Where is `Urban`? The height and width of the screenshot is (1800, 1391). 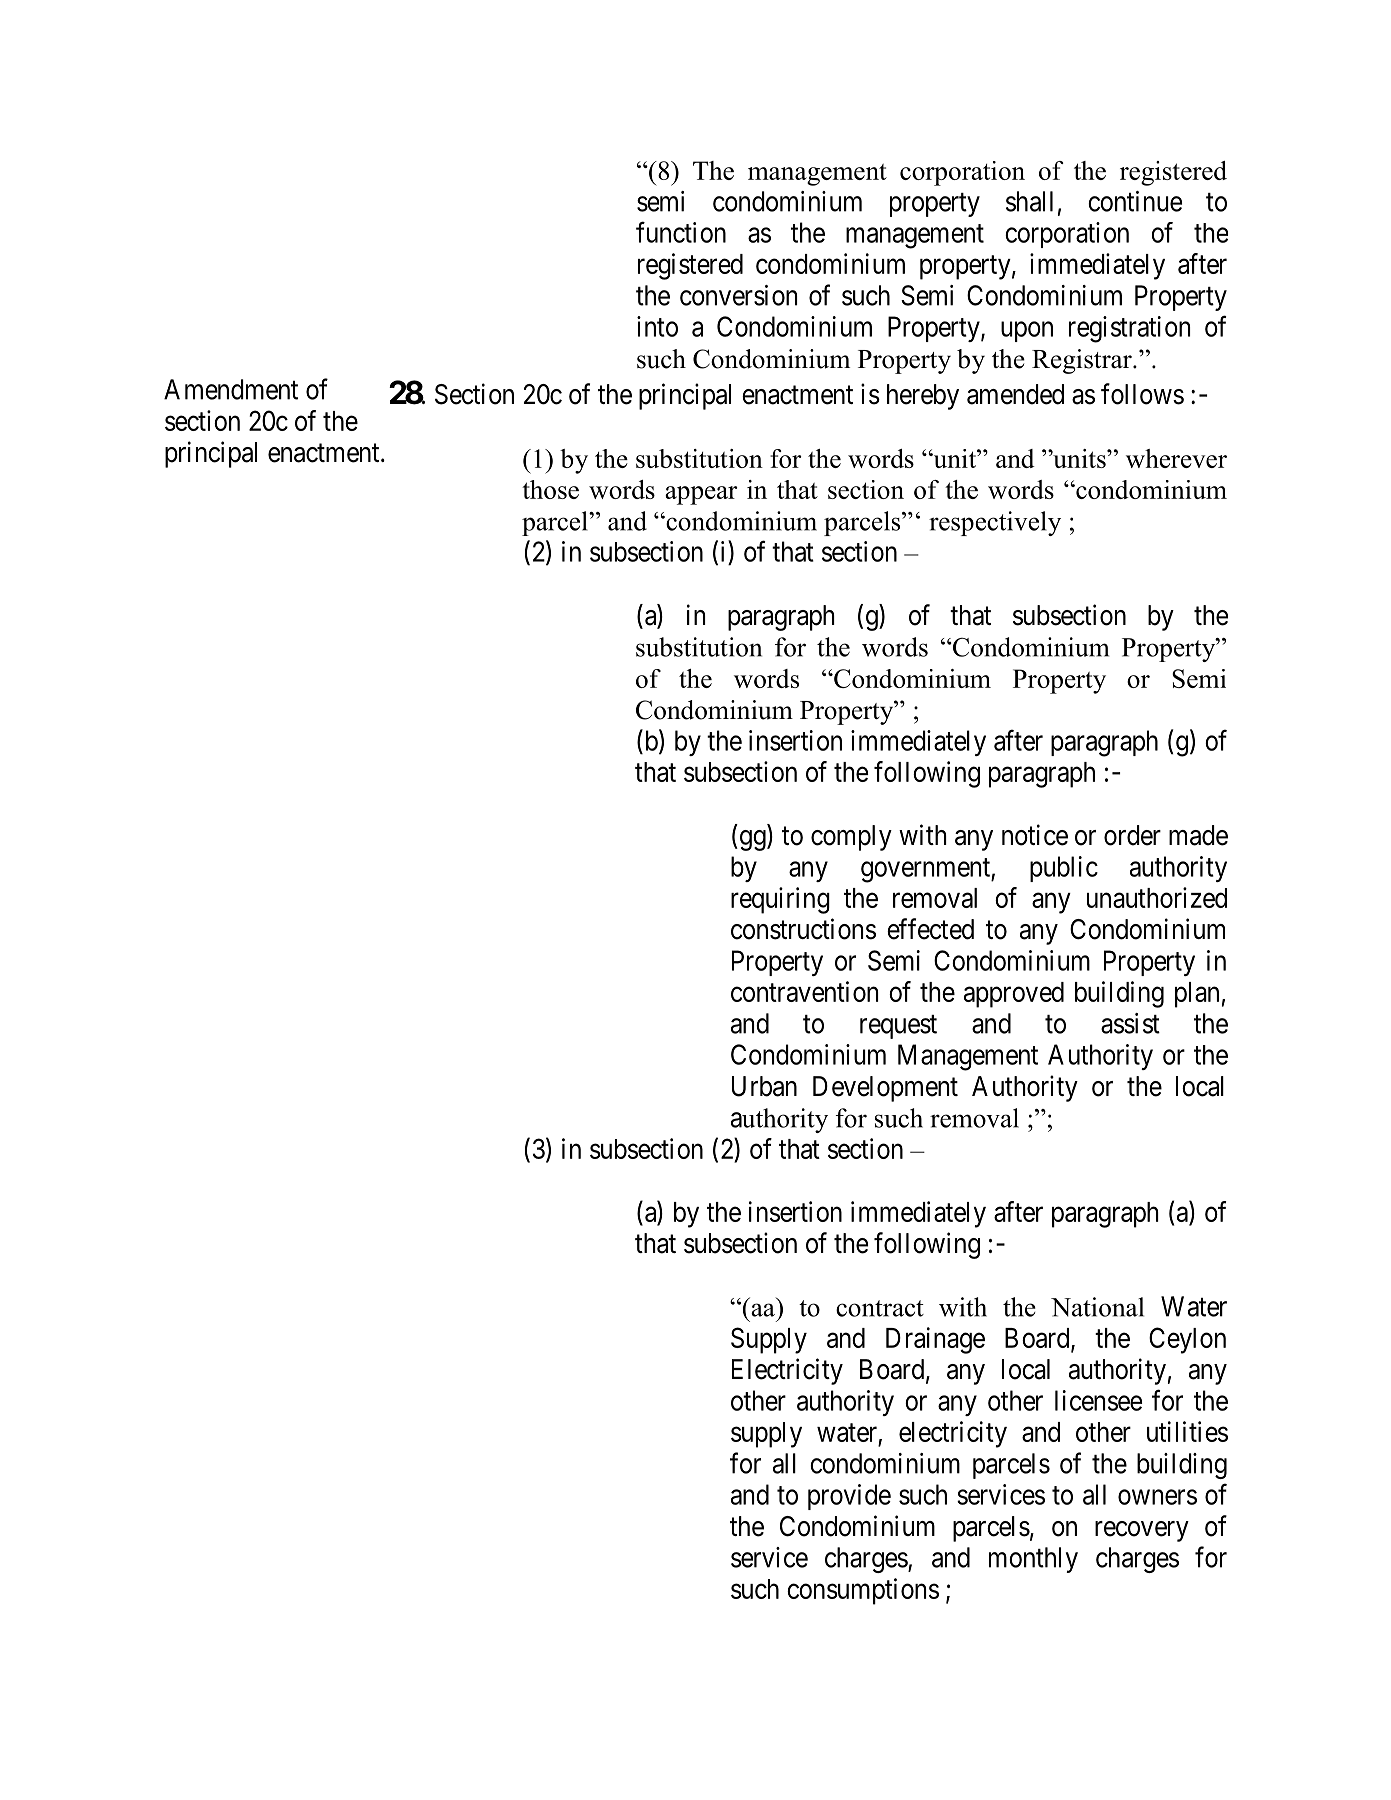 Urban is located at coordinates (764, 1086).
